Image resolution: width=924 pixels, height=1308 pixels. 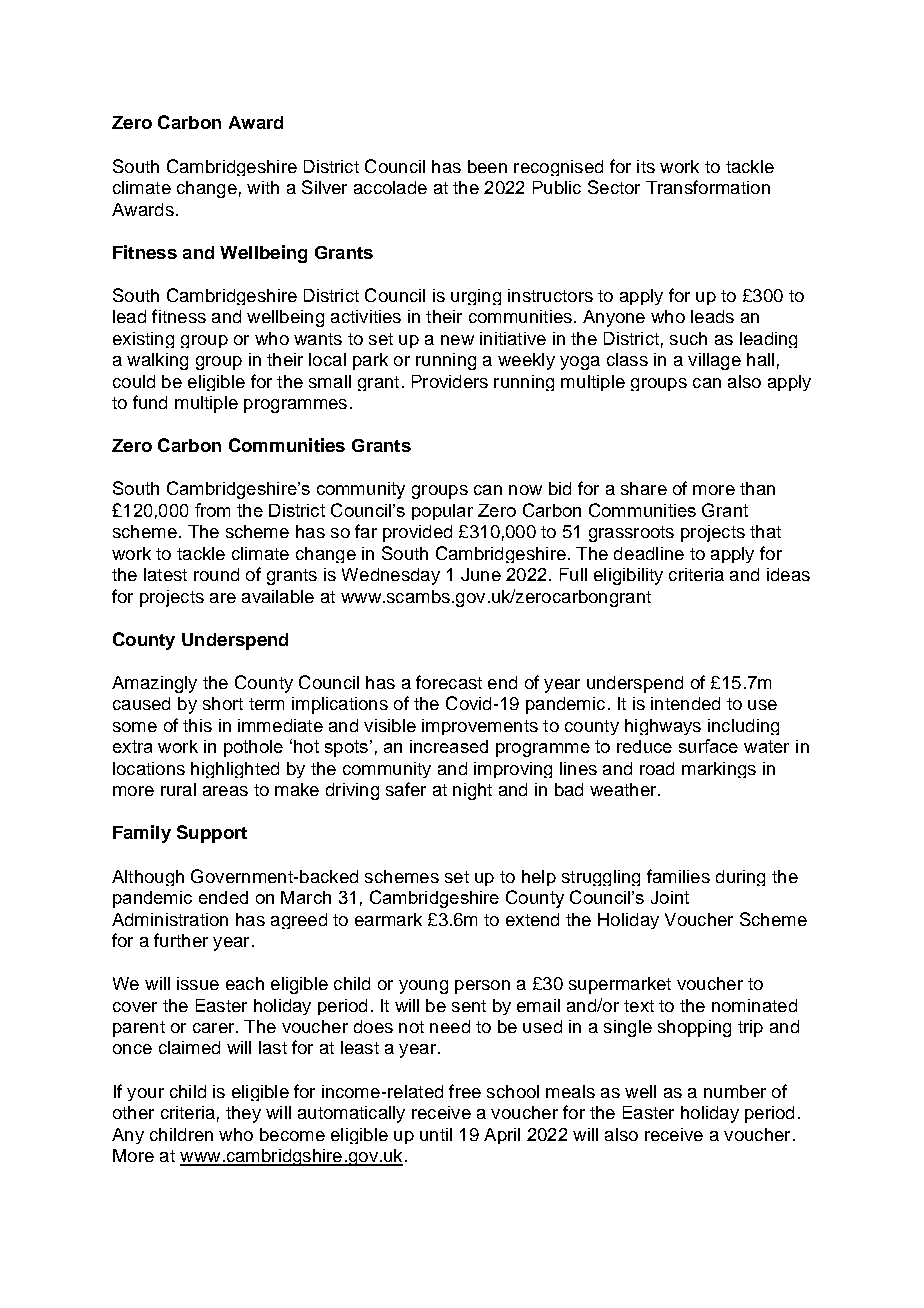 What do you see at coordinates (708, 187) in the page?
I see `Transformation` at bounding box center [708, 187].
